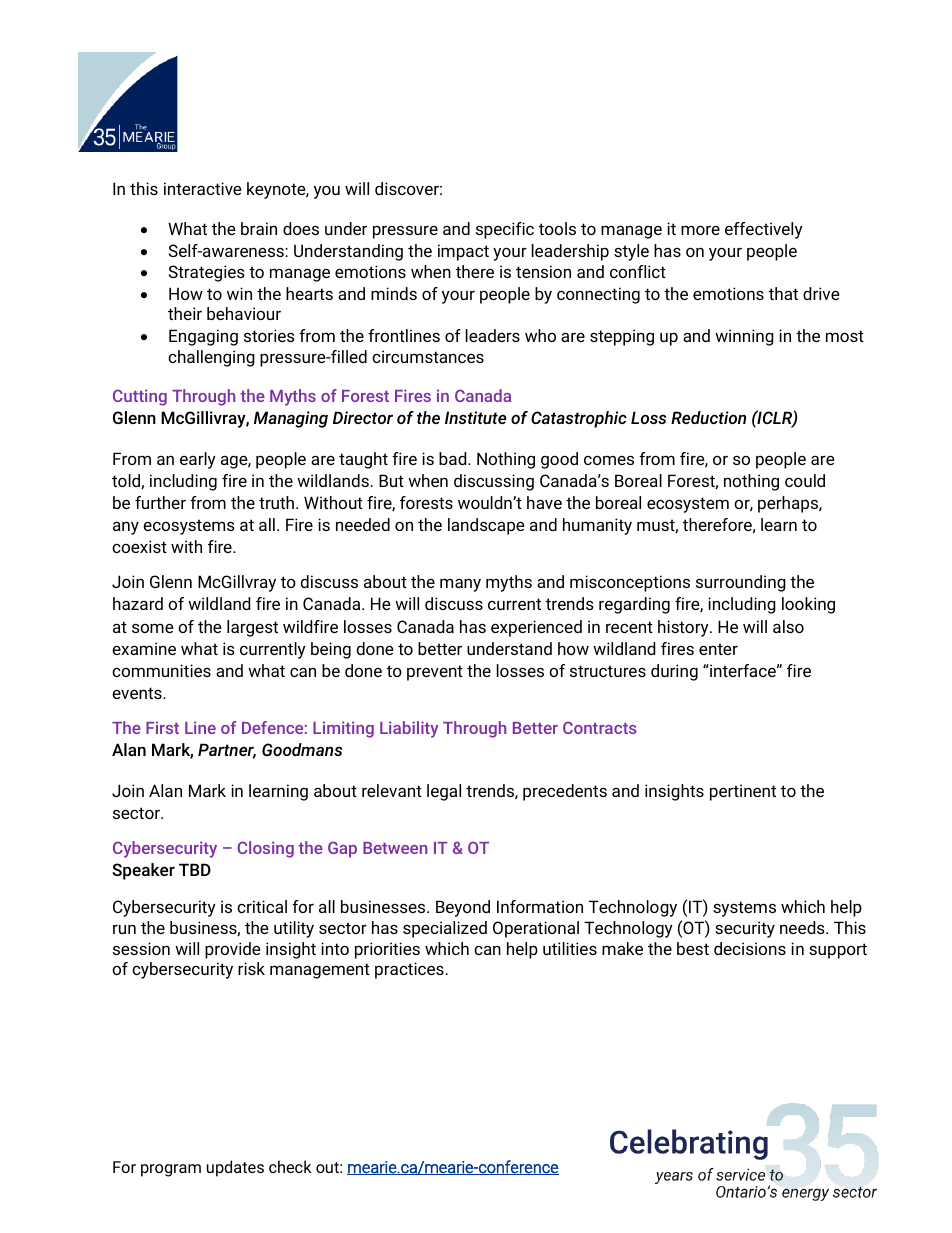  Describe the element at coordinates (750, 948) in the screenshot. I see `decisions` at that location.
